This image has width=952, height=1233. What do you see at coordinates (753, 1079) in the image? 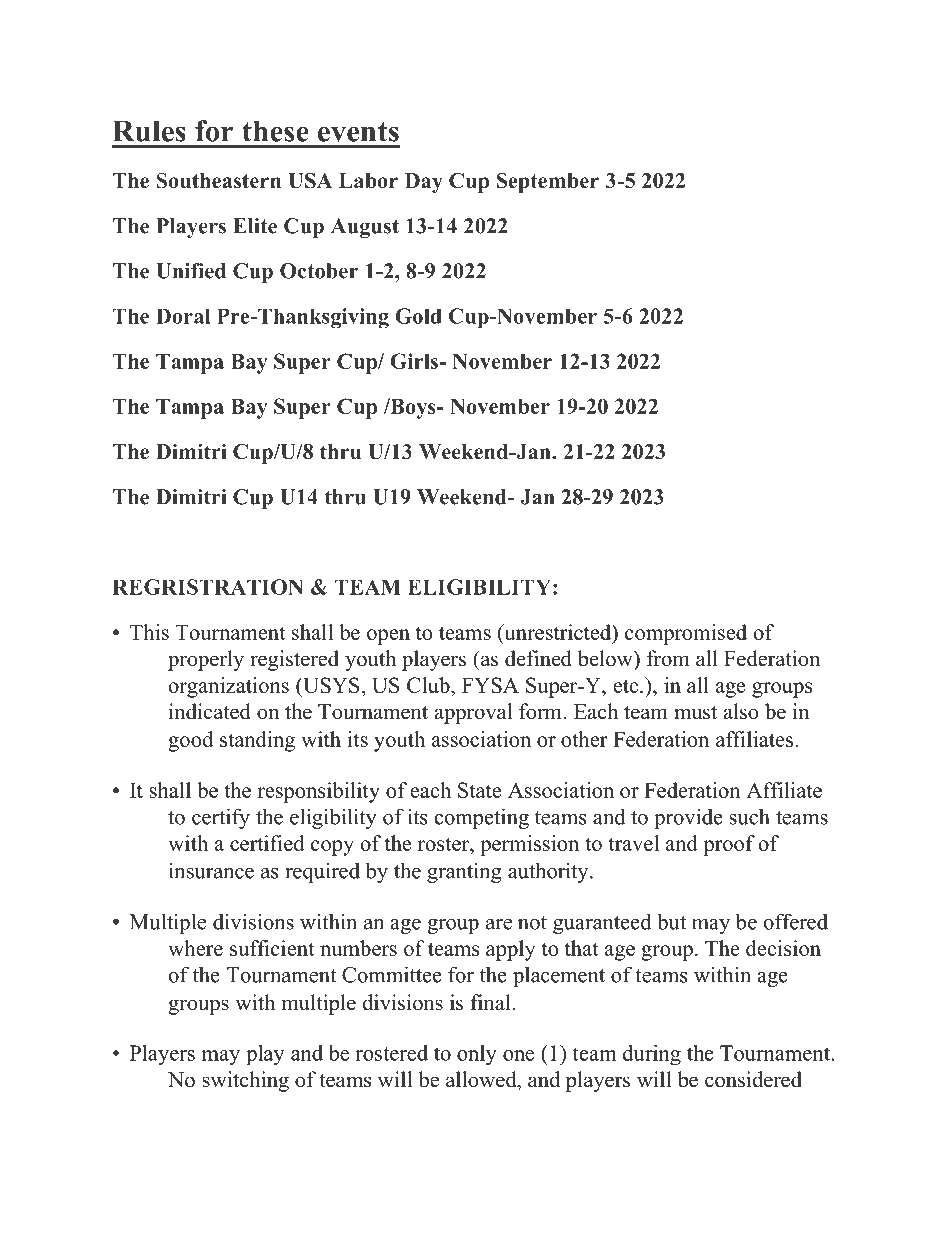
I see `considered` at bounding box center [753, 1079].
